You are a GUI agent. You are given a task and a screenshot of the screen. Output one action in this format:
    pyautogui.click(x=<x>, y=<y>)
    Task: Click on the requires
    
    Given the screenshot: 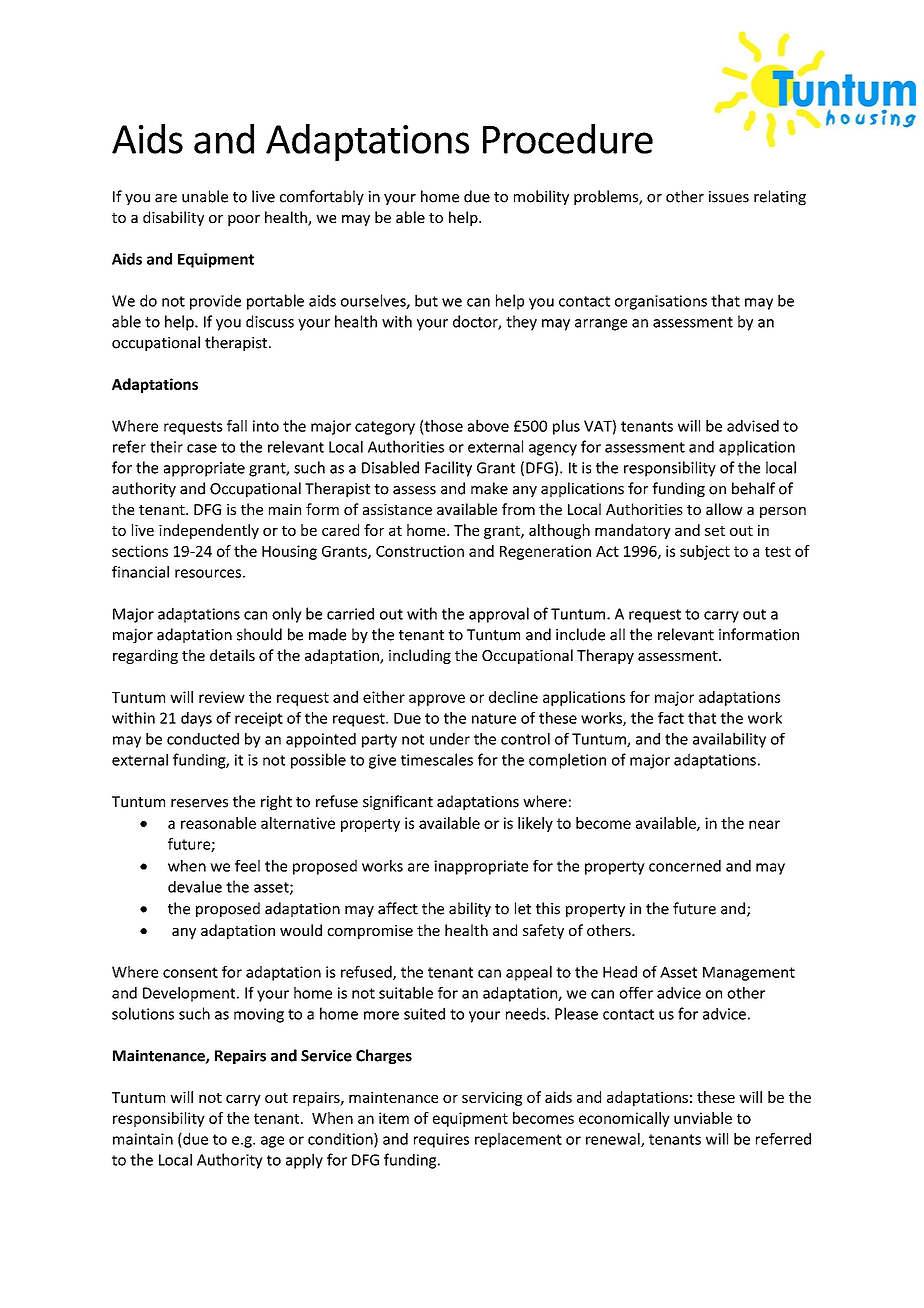 What is the action you would take?
    pyautogui.click(x=441, y=1140)
